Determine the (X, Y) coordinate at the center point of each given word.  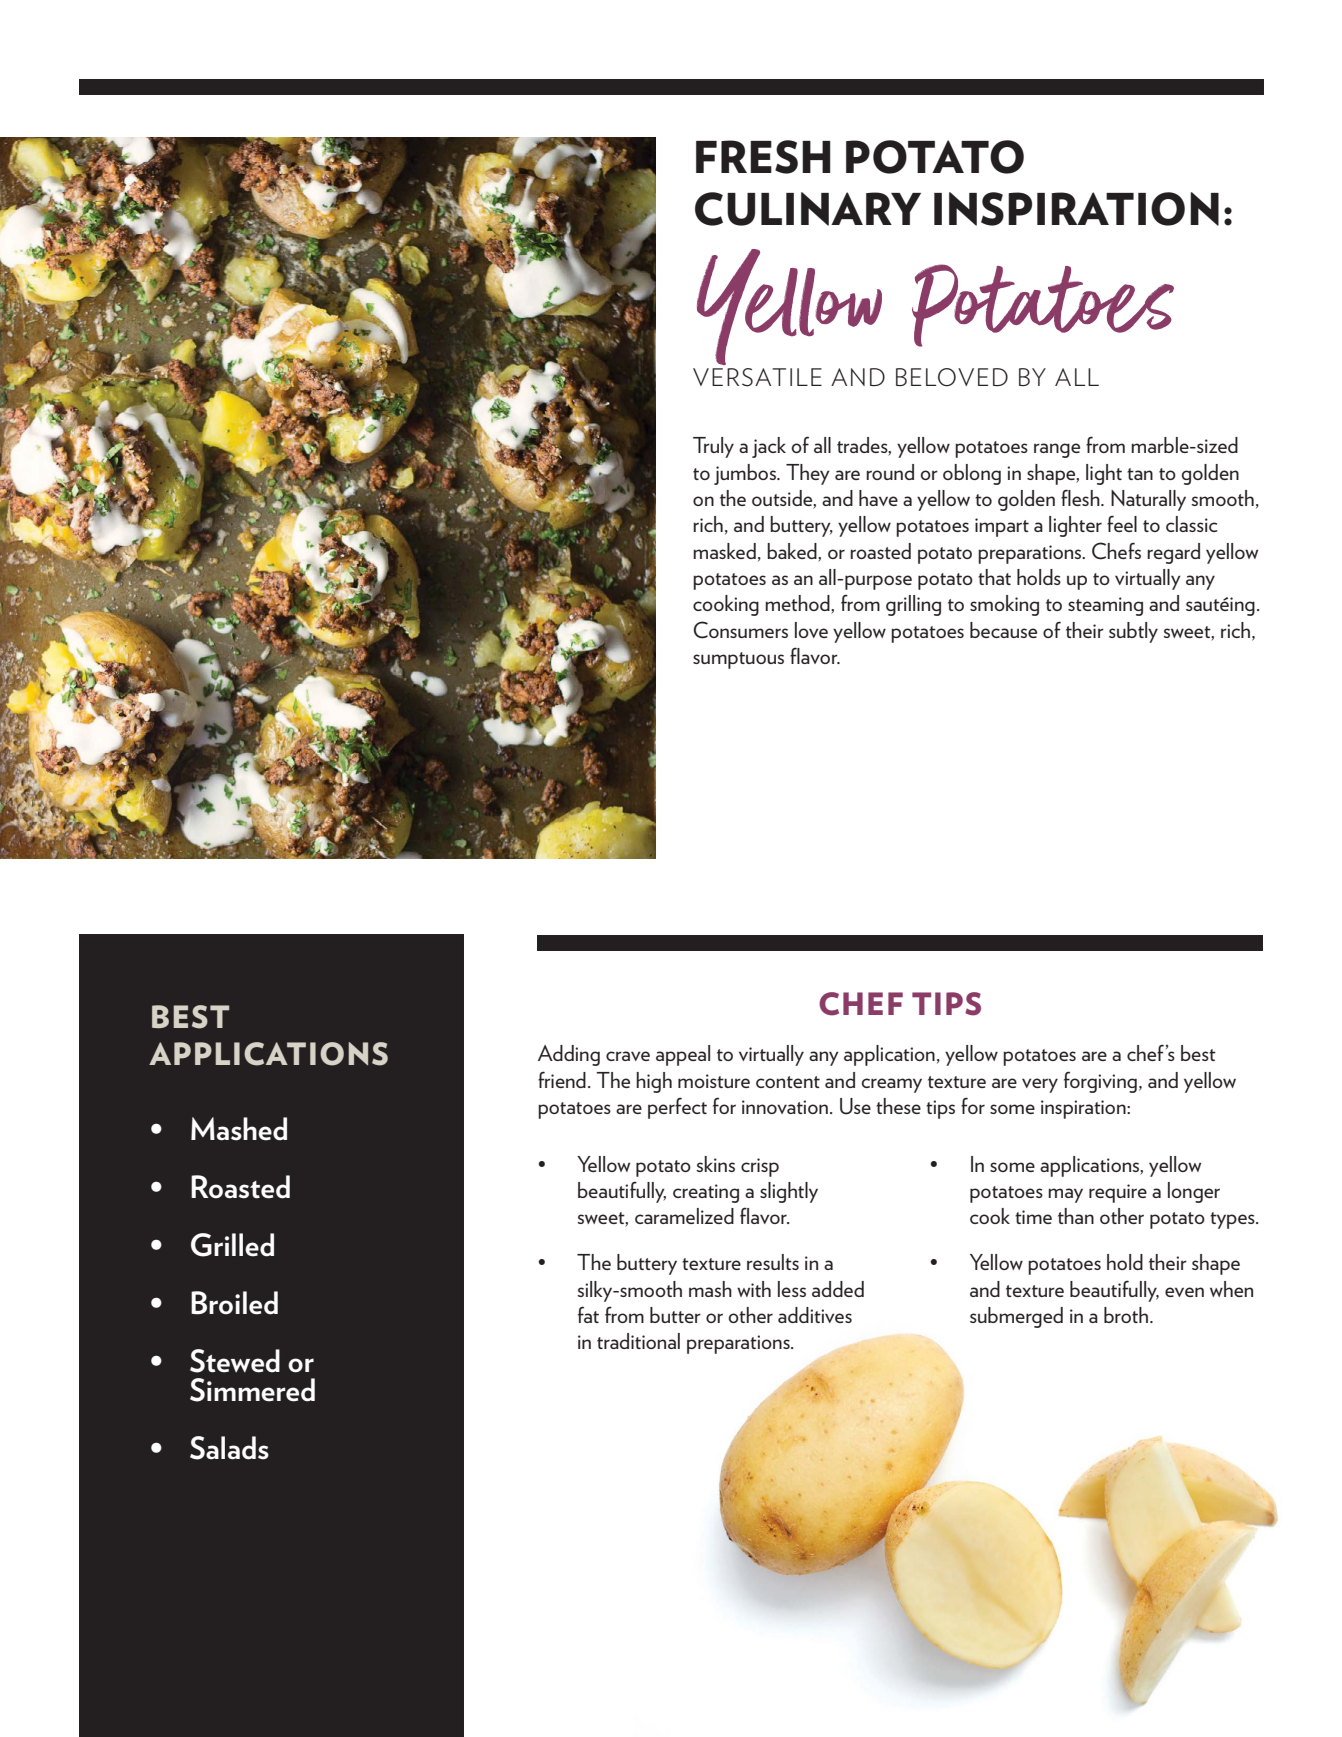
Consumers (741, 630)
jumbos (746, 474)
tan (1140, 474)
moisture (714, 1081)
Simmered (252, 1390)
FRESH (763, 157)
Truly (713, 447)
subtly (1133, 632)
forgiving (1100, 1082)
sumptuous (738, 660)
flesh (1081, 497)
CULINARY (808, 209)
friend (562, 1079)
